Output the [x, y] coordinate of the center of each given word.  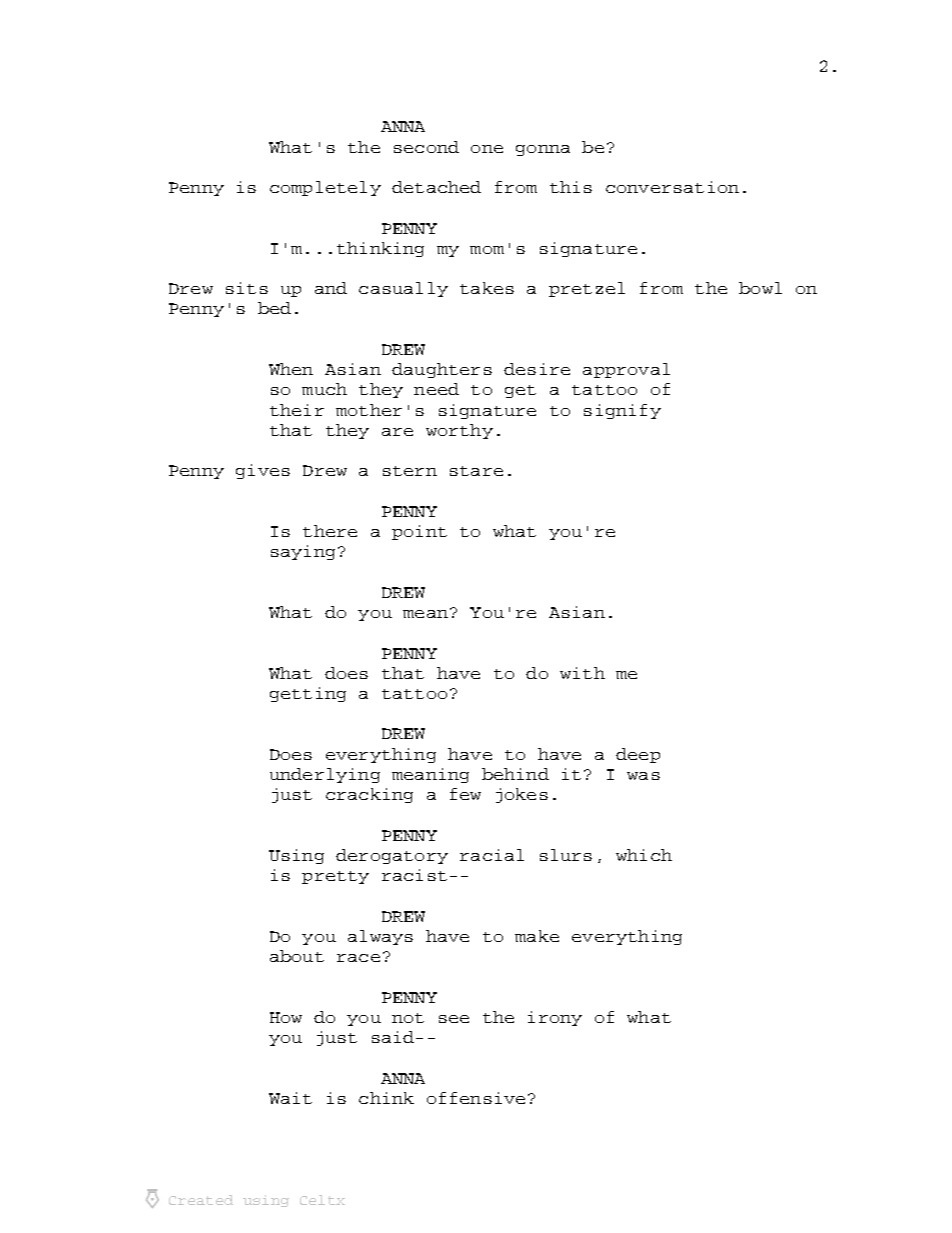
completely [325, 188]
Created [201, 1200]
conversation [672, 187]
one [487, 149]
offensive [476, 1098]
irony [555, 1018]
